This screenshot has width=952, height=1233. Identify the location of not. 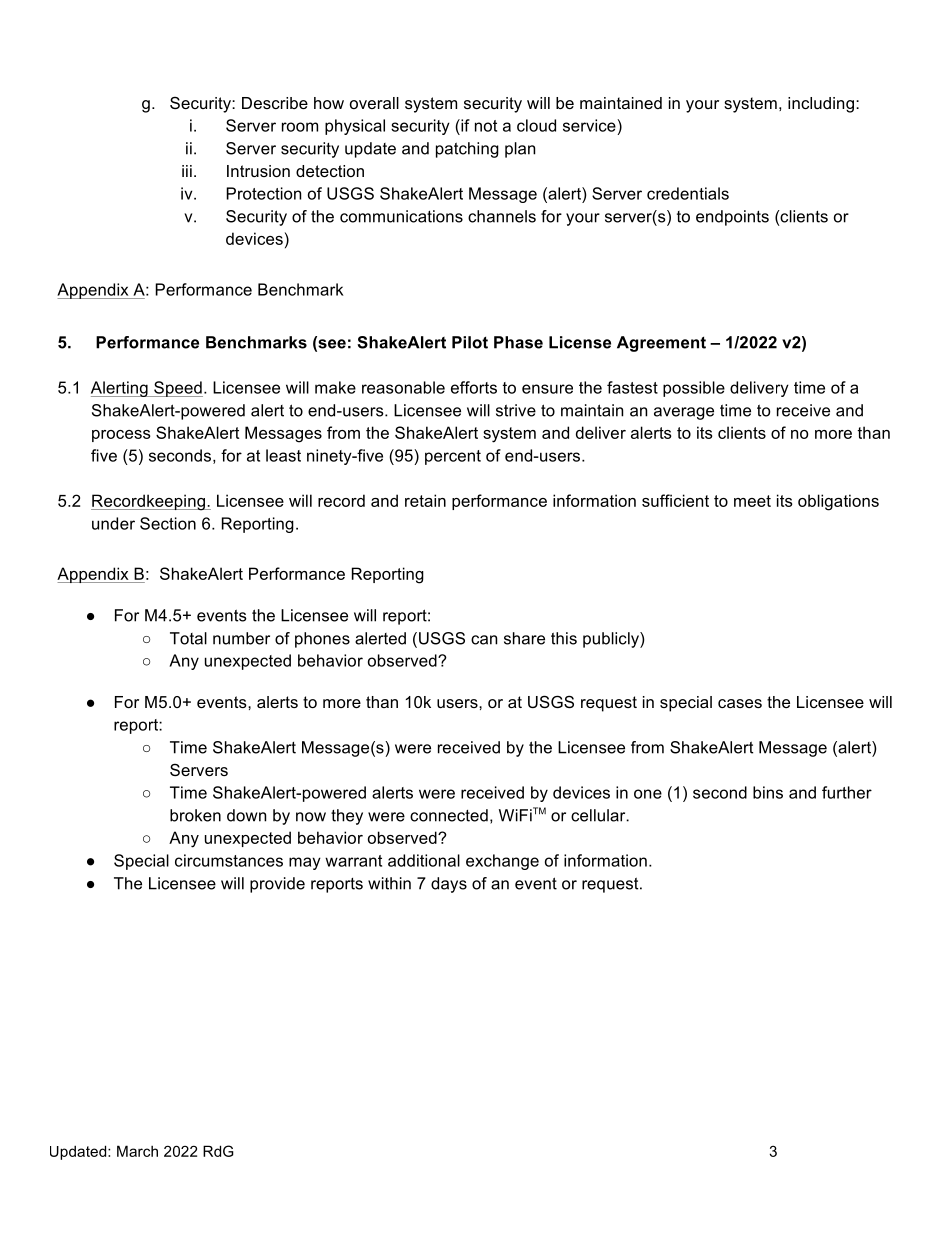
(486, 126).
